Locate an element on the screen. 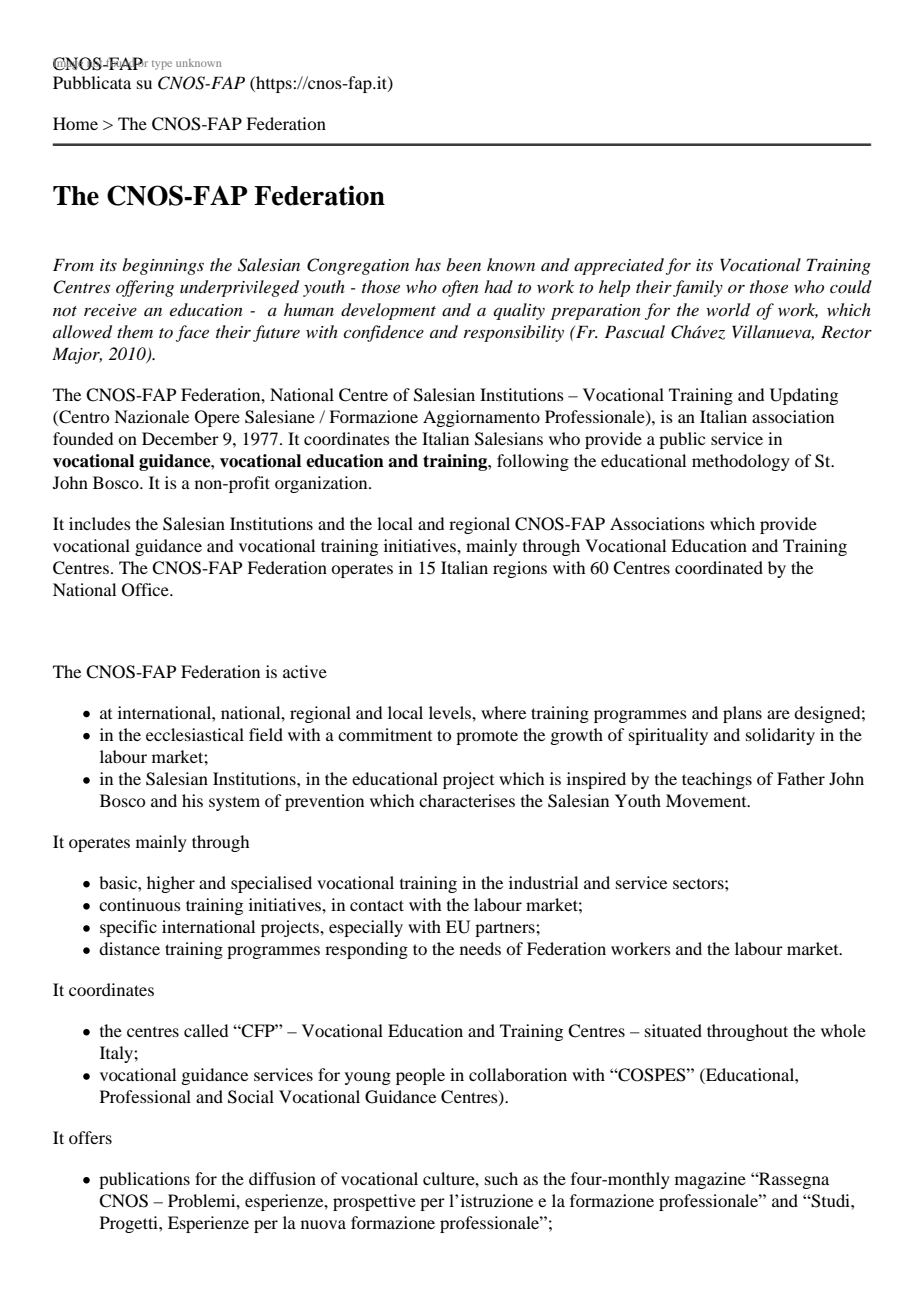 Image resolution: width=924 pixels, height=1308 pixels. offers is located at coordinates (90, 1137).
